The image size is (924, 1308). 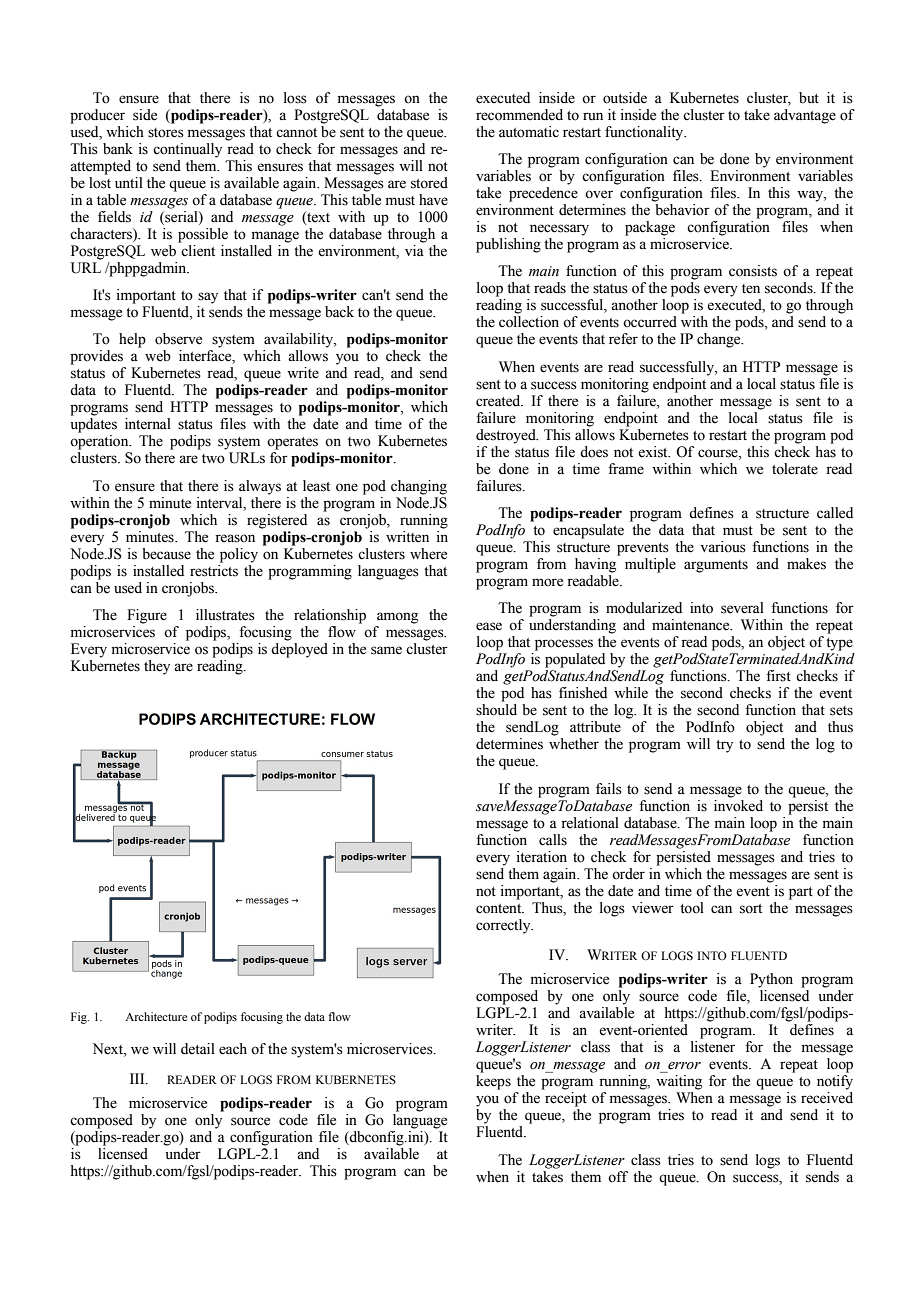 What do you see at coordinates (795, 469) in the image?
I see `tolerate` at bounding box center [795, 469].
